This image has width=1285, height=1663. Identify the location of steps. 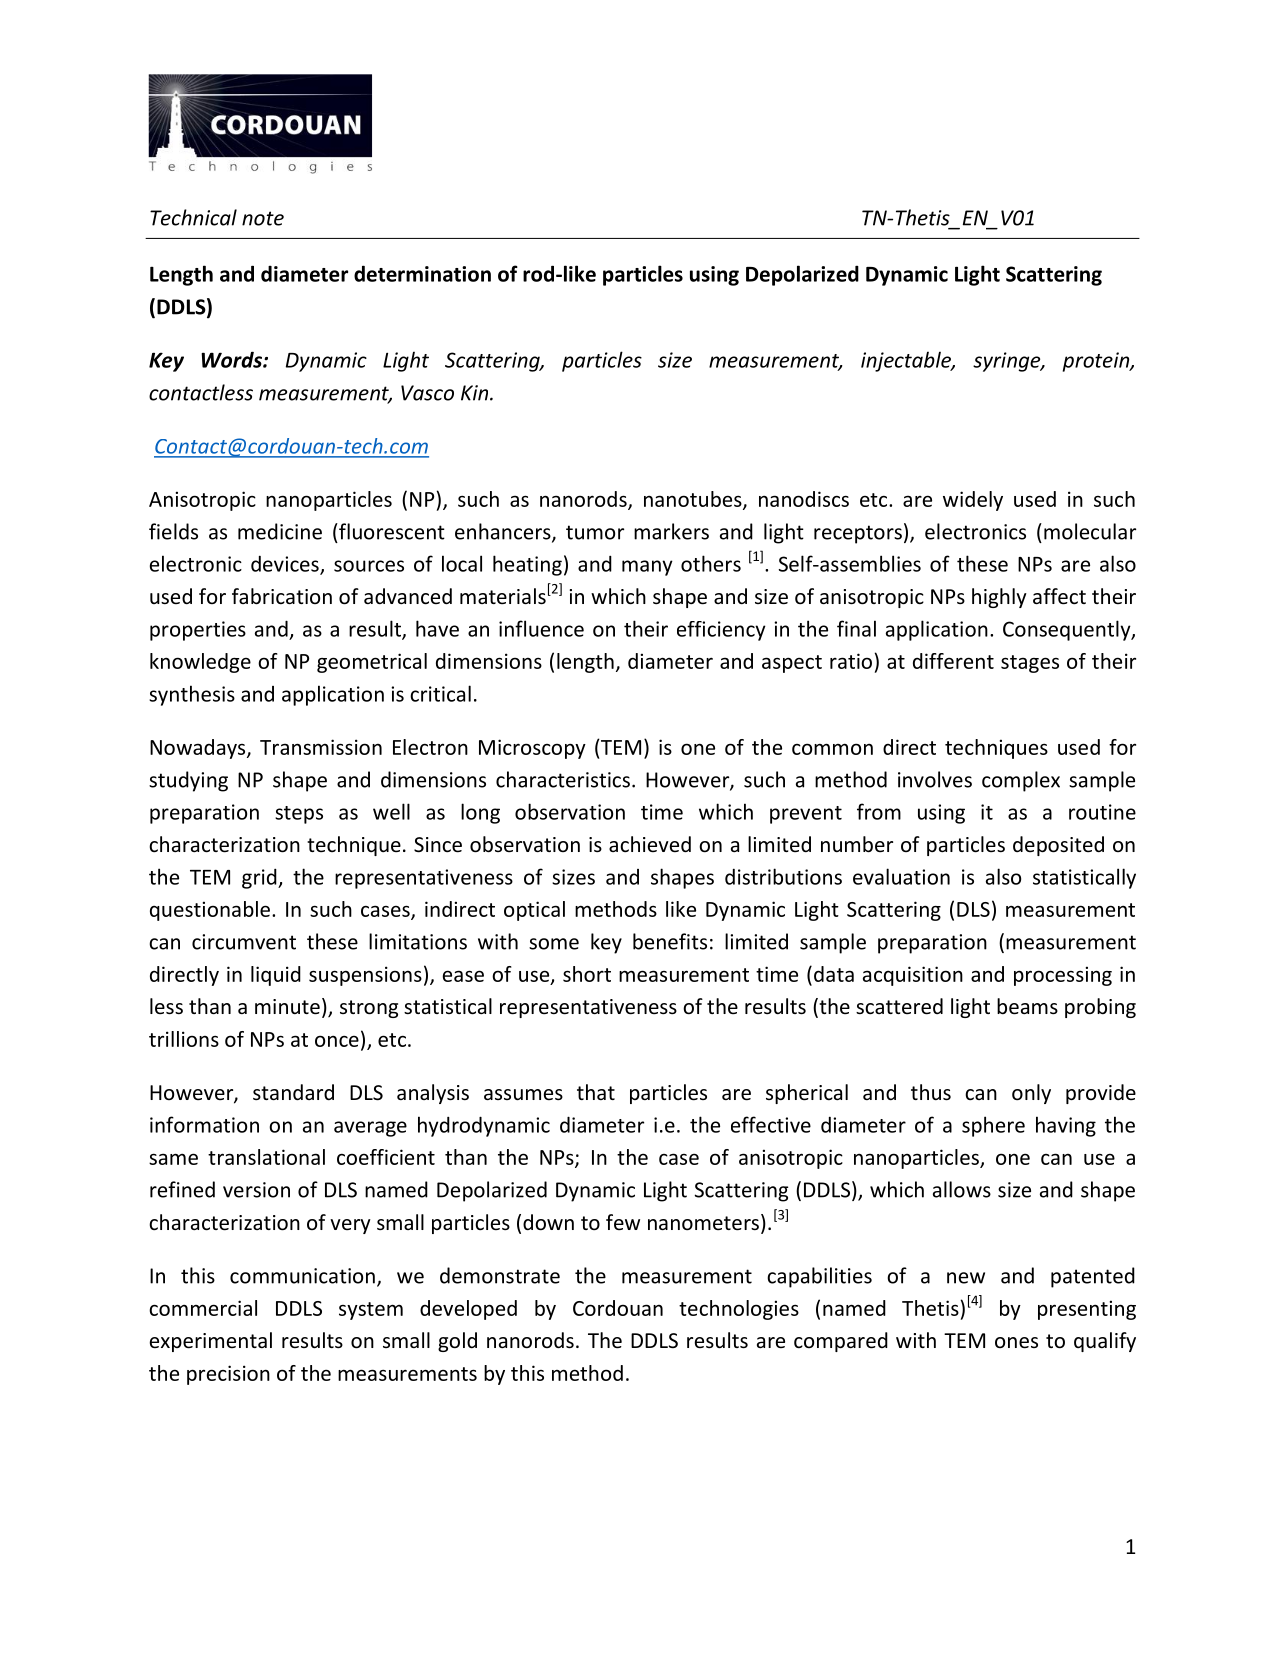
(299, 815).
